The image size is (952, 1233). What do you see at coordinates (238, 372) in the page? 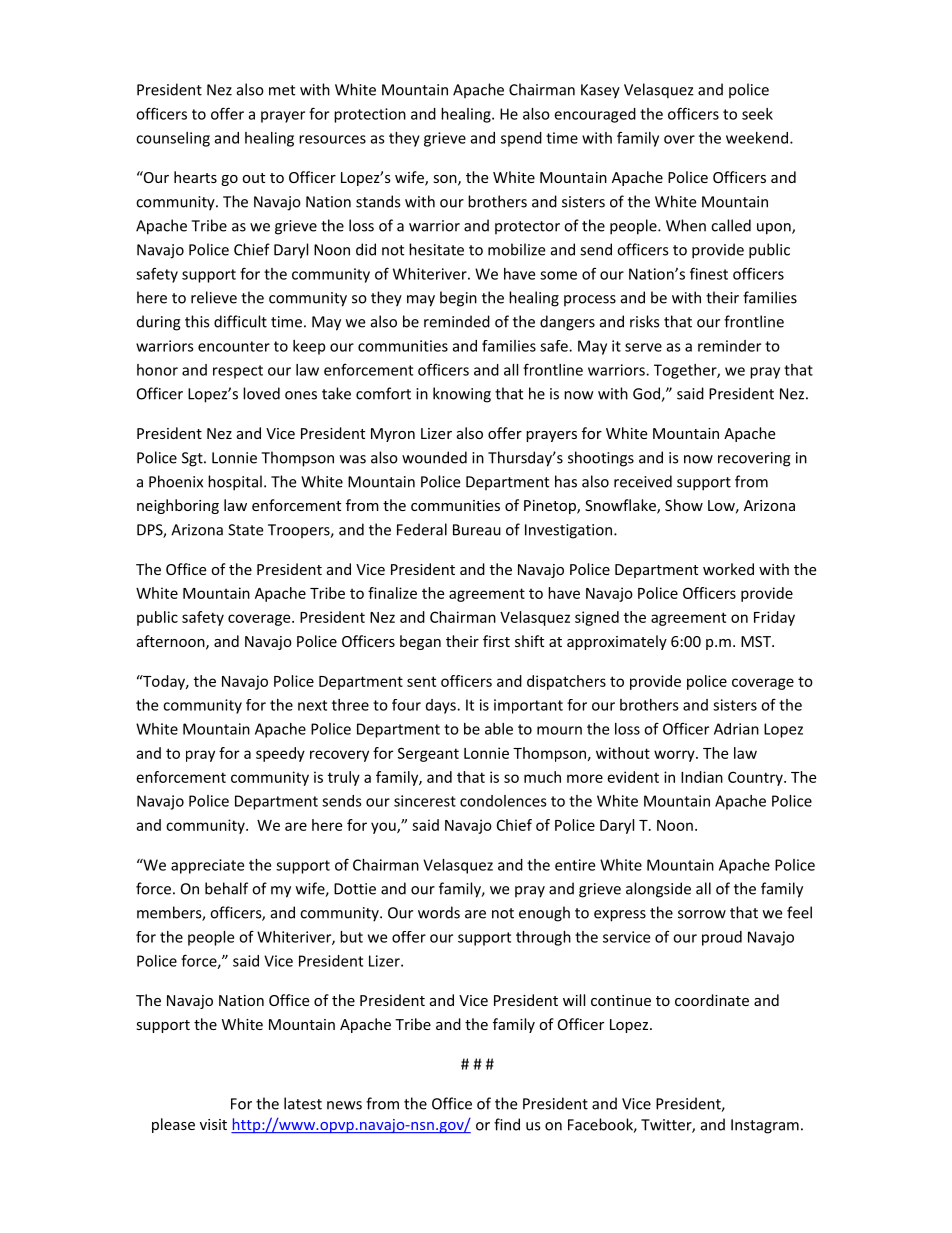
I see `respect` at bounding box center [238, 372].
